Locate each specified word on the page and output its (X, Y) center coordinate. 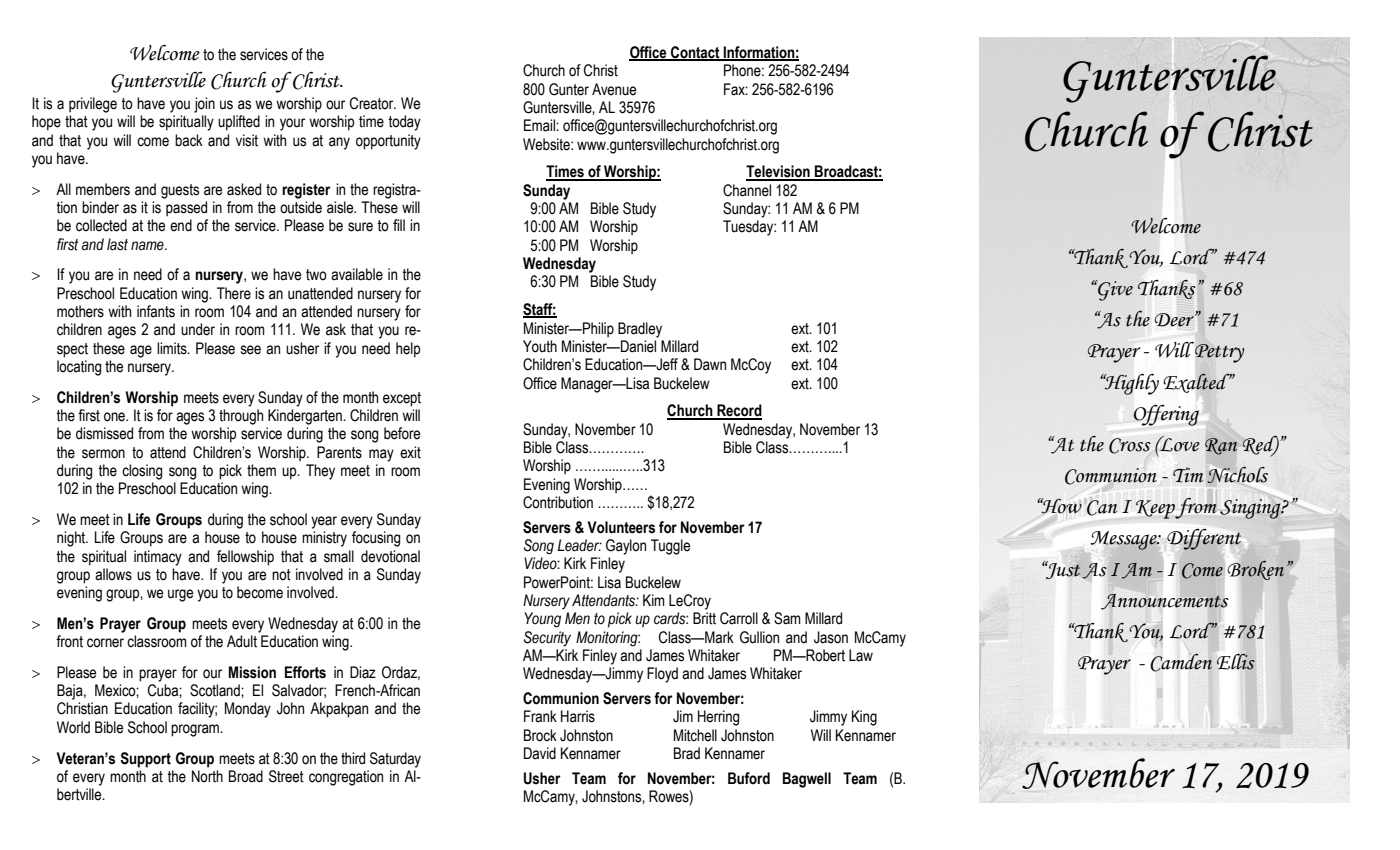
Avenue (614, 89)
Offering (1166, 415)
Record (738, 411)
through (241, 417)
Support (145, 760)
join (204, 105)
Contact (695, 53)
